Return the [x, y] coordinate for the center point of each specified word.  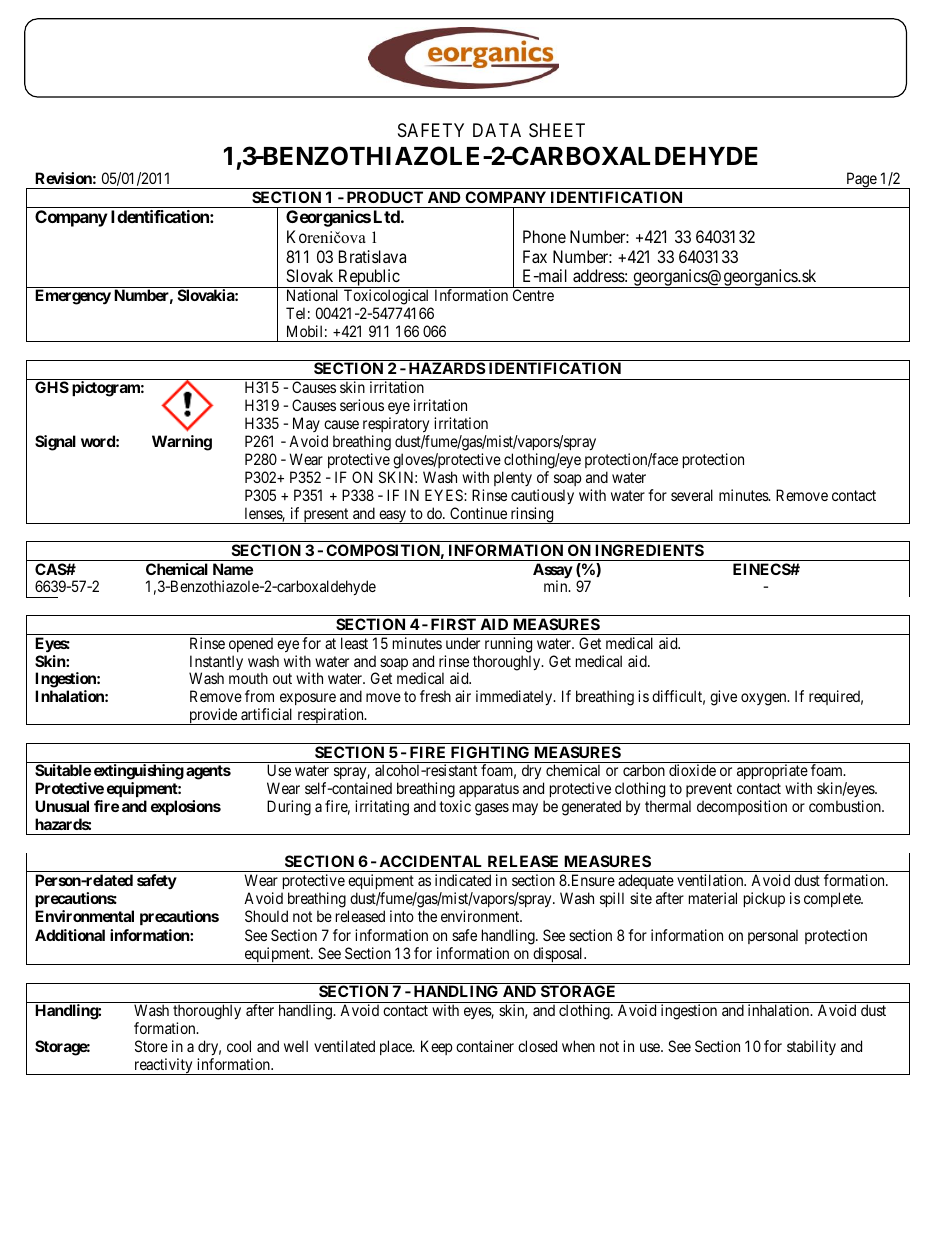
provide [213, 716]
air [463, 696]
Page [861, 180]
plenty [513, 478]
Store [151, 1046]
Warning [182, 443]
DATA [497, 130]
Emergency [73, 297]
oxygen [765, 699]
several [692, 495]
